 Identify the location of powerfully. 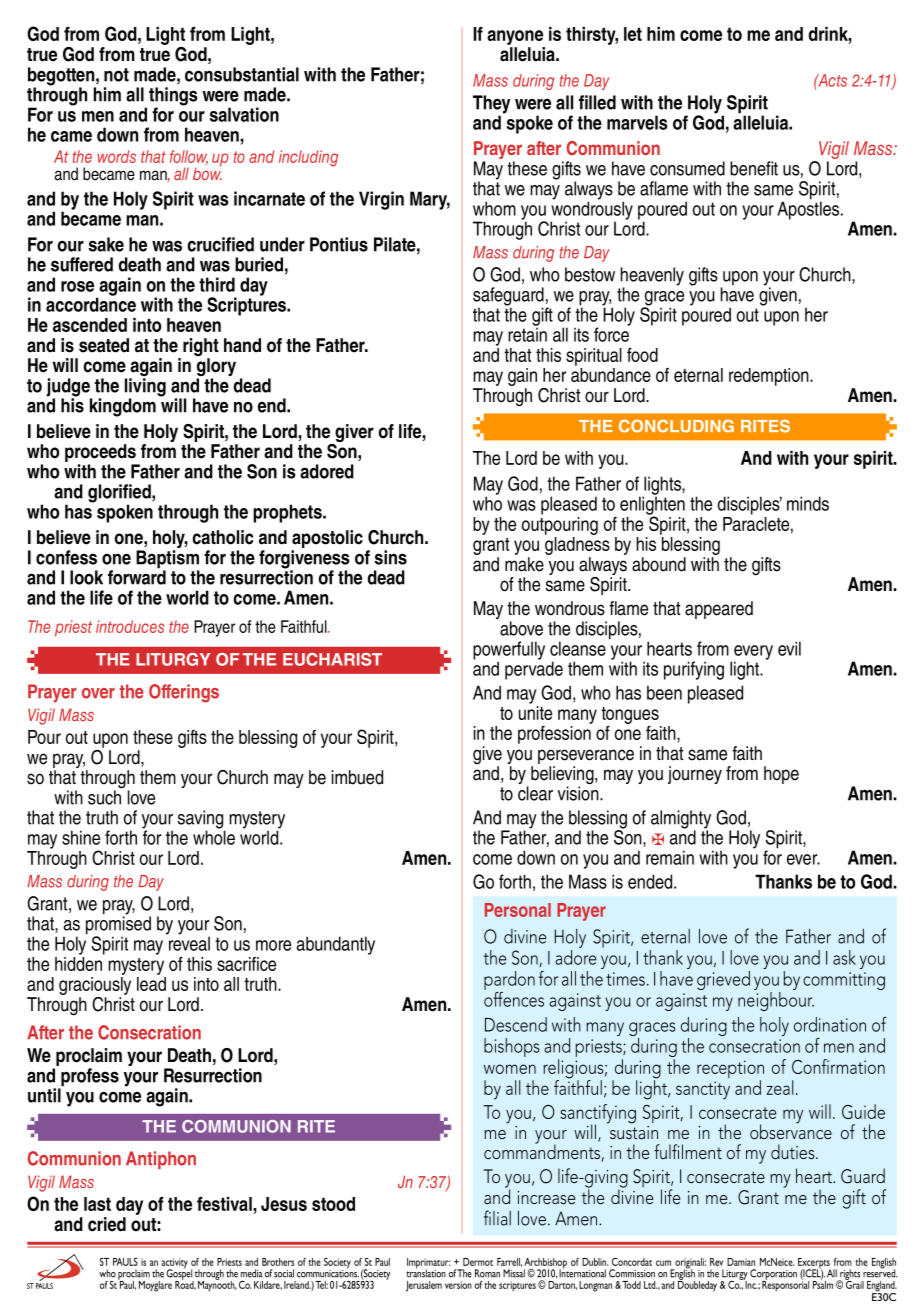
(509, 651).
